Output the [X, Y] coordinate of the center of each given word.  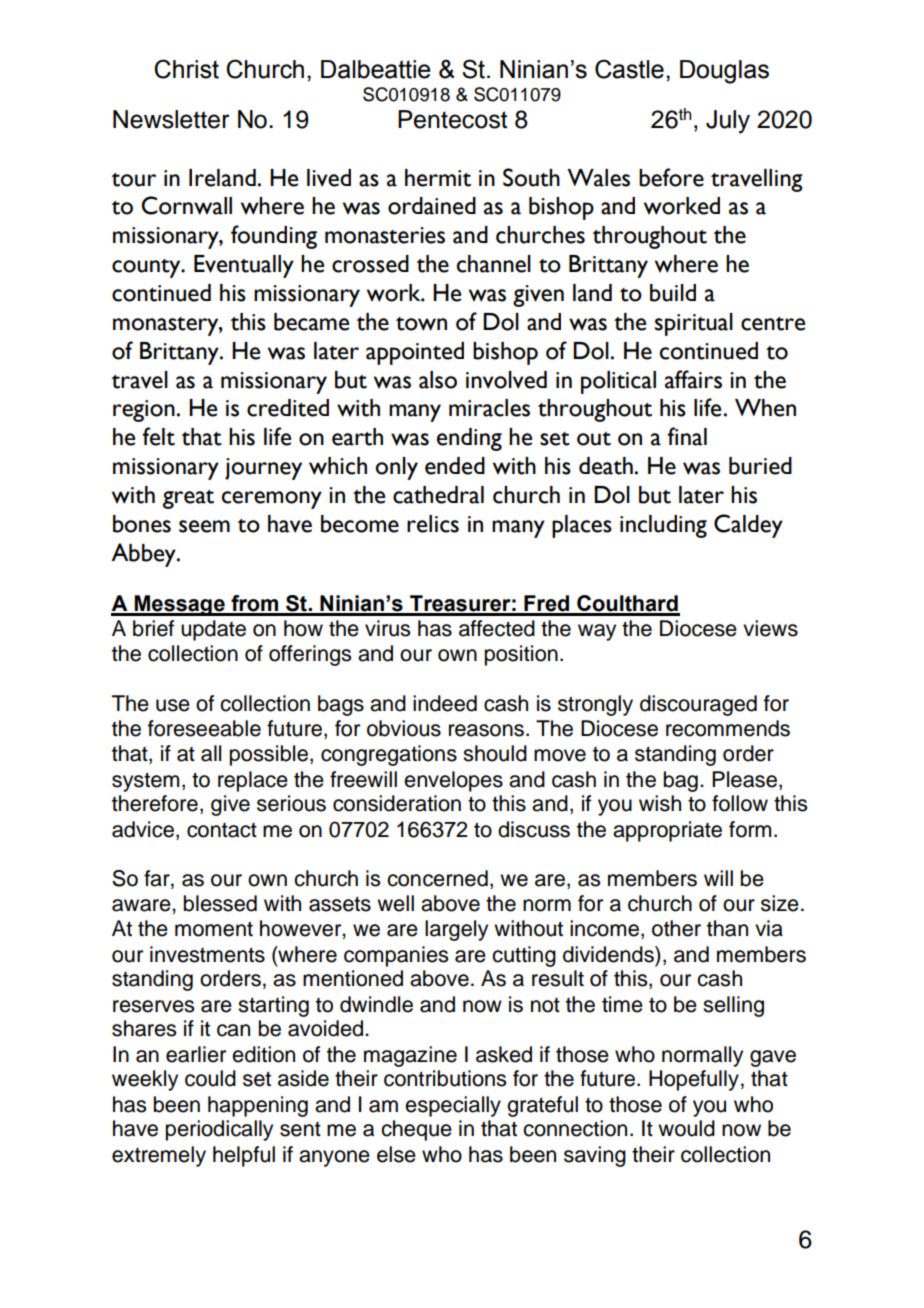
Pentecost [452, 119]
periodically [219, 1130]
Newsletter [171, 119]
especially [453, 1106]
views [770, 628]
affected [497, 628]
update [213, 630]
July [728, 122]
